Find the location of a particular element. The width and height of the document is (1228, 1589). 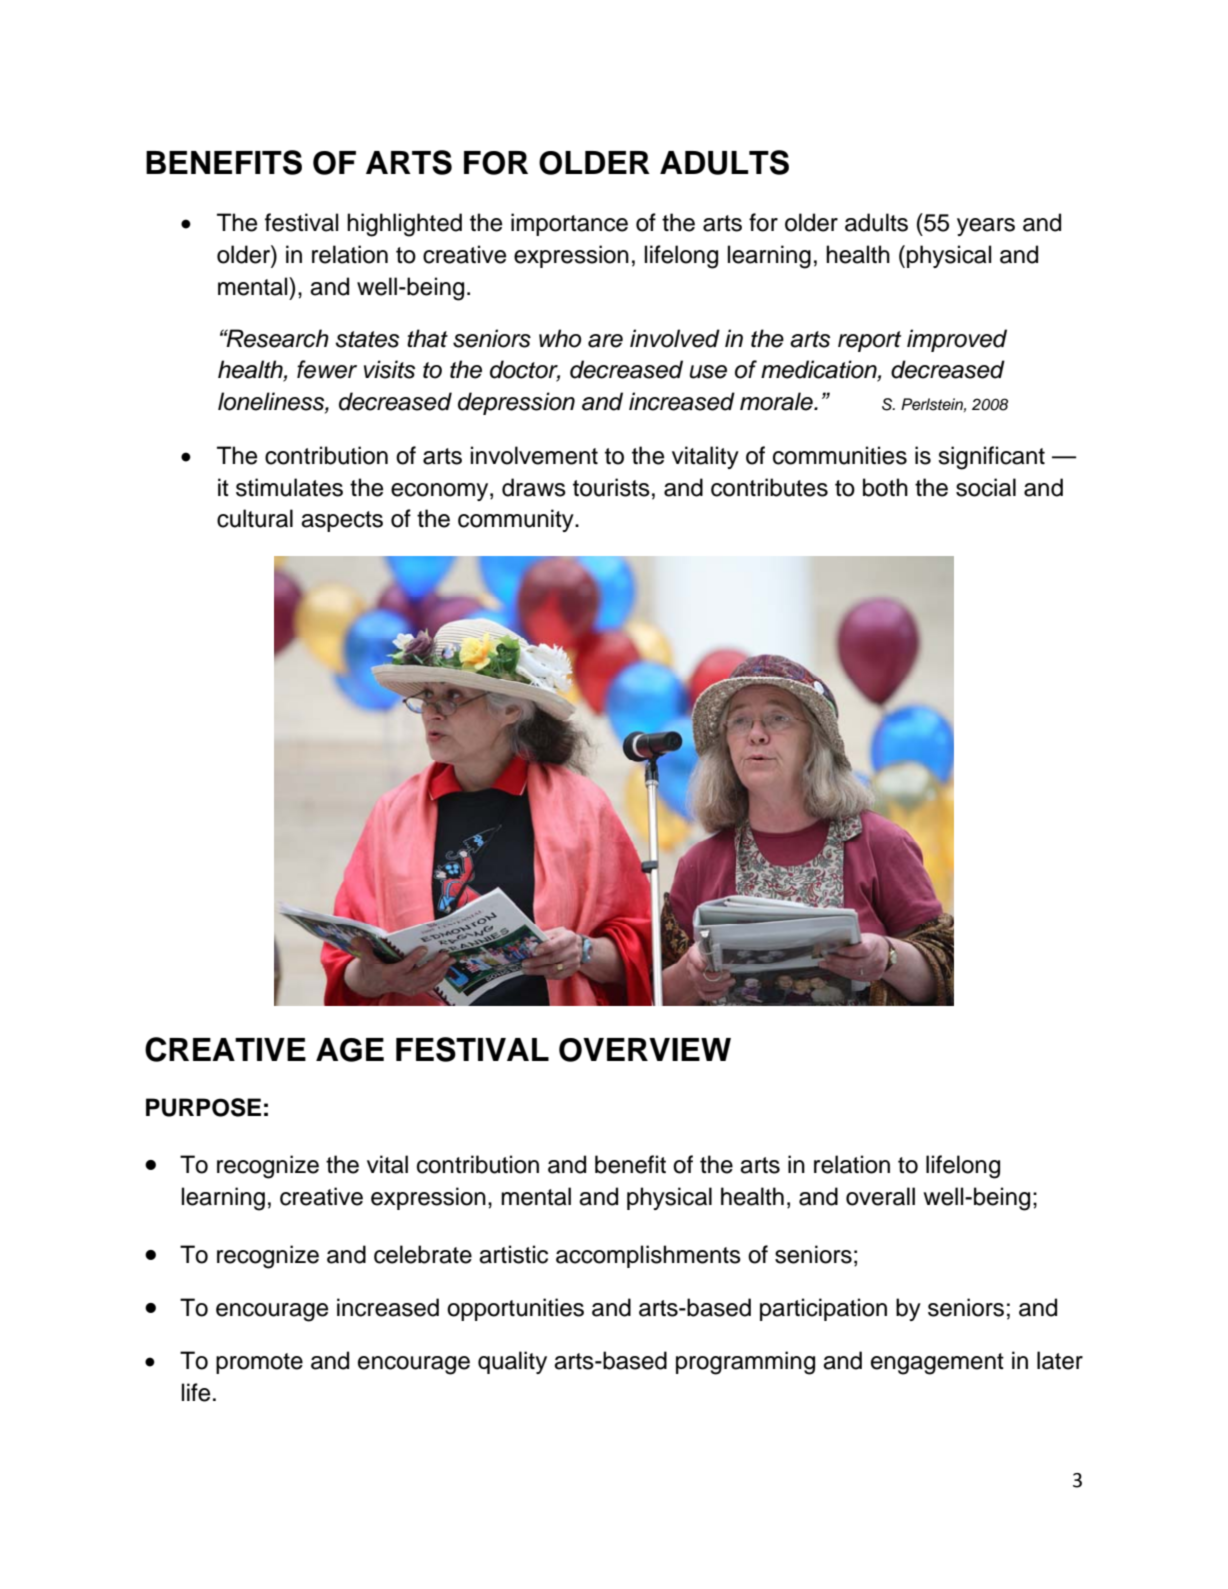

importance is located at coordinates (569, 224).
